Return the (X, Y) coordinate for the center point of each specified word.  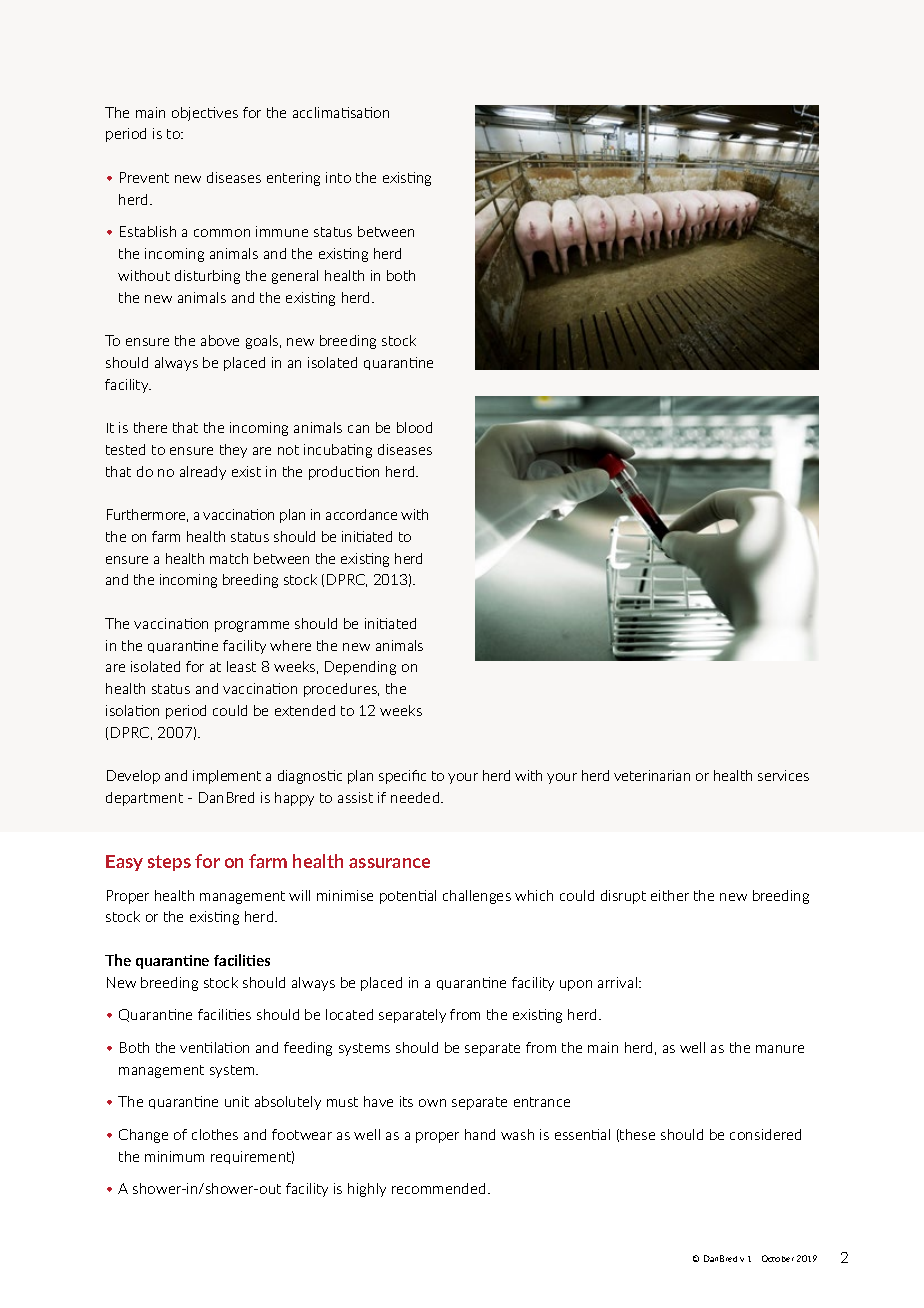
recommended (438, 1188)
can (358, 429)
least (241, 666)
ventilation (214, 1047)
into (338, 177)
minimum (174, 1156)
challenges (477, 897)
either (670, 895)
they (233, 451)
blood (414, 427)
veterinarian (652, 775)
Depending (360, 668)
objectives (205, 114)
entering (293, 179)
